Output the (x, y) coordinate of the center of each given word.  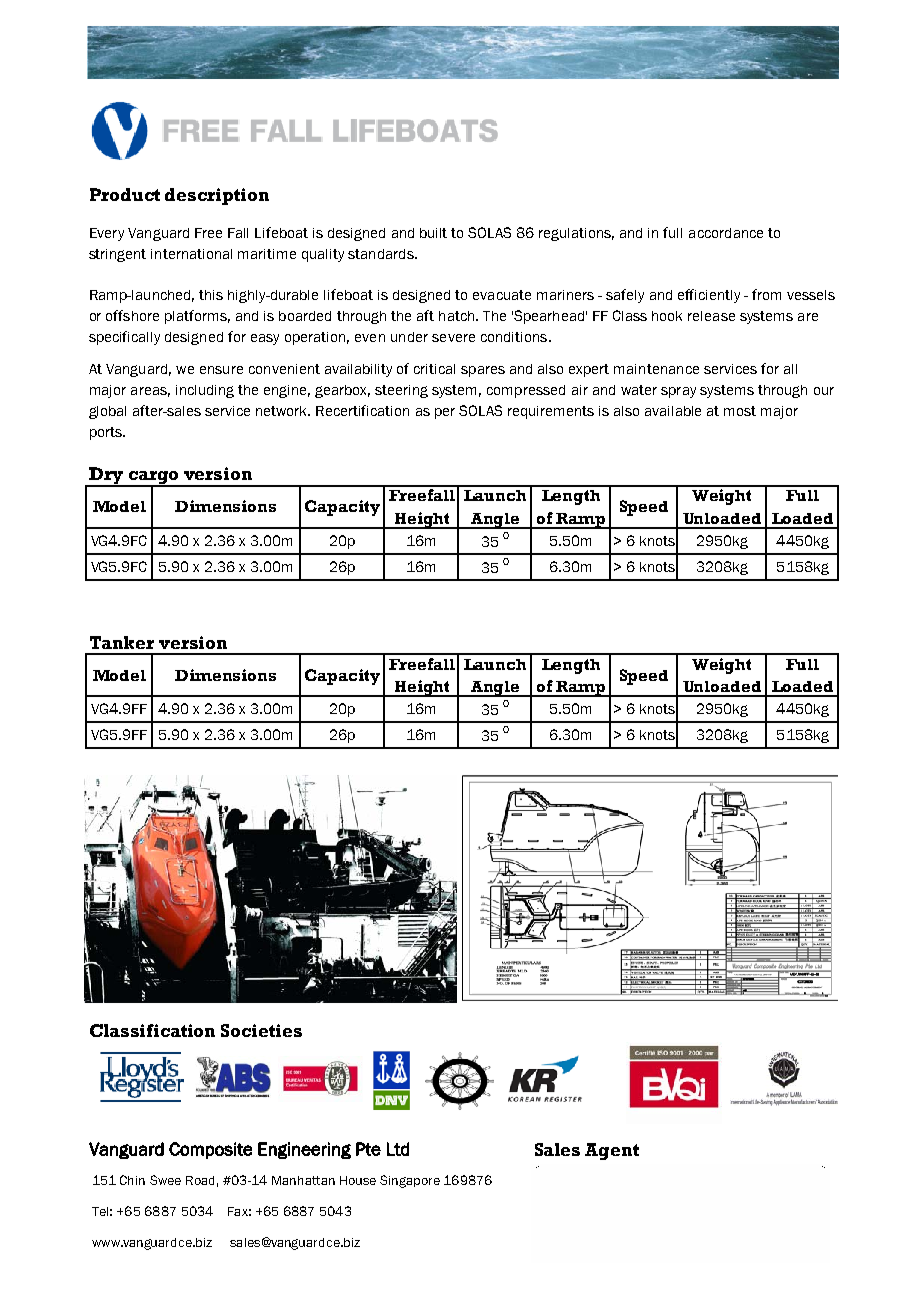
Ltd (398, 1149)
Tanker (122, 642)
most (740, 411)
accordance (726, 233)
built (433, 233)
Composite (210, 1150)
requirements (551, 412)
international (191, 254)
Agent (612, 1151)
